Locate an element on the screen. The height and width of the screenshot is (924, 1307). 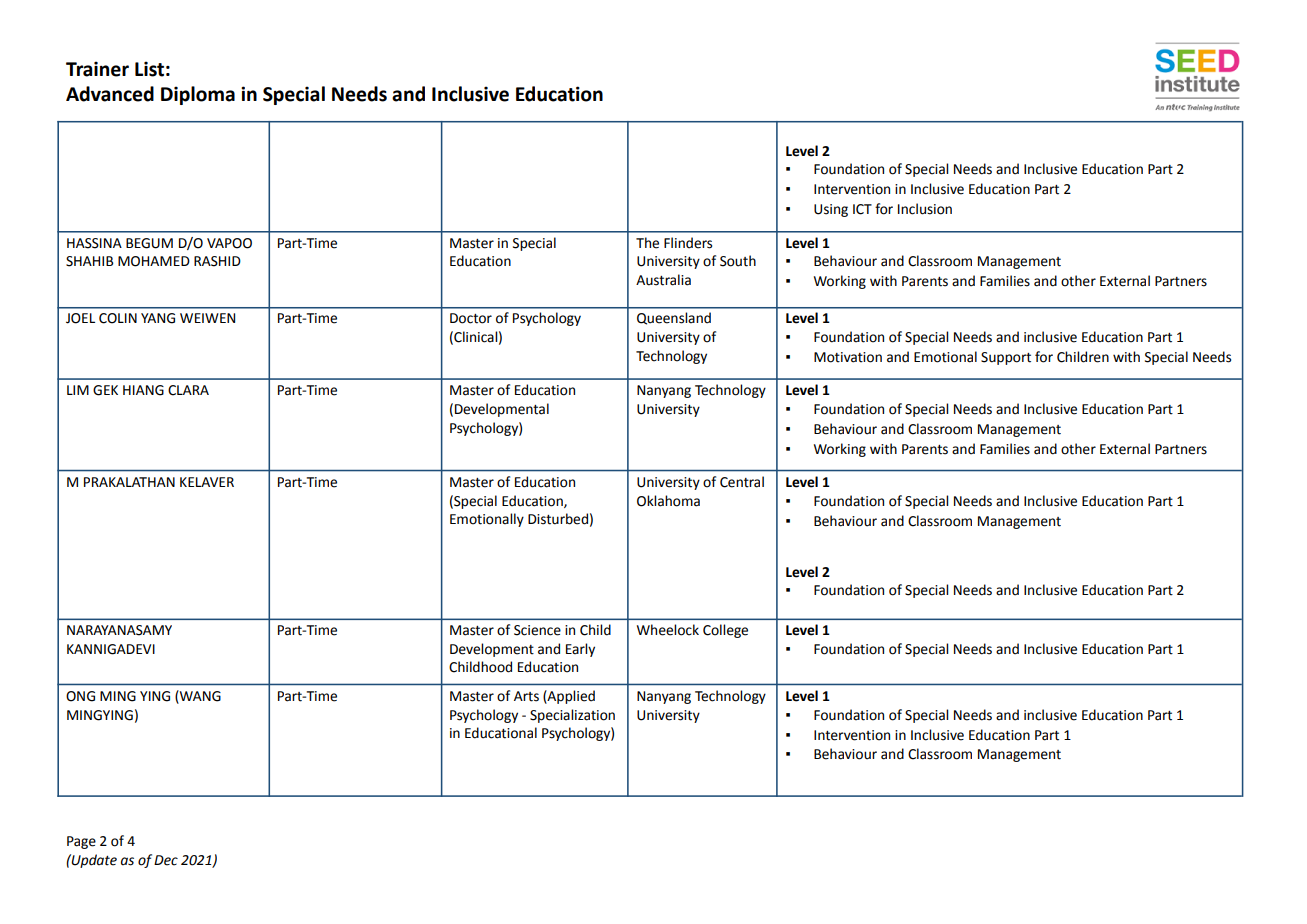
Oklahoma is located at coordinates (668, 501).
